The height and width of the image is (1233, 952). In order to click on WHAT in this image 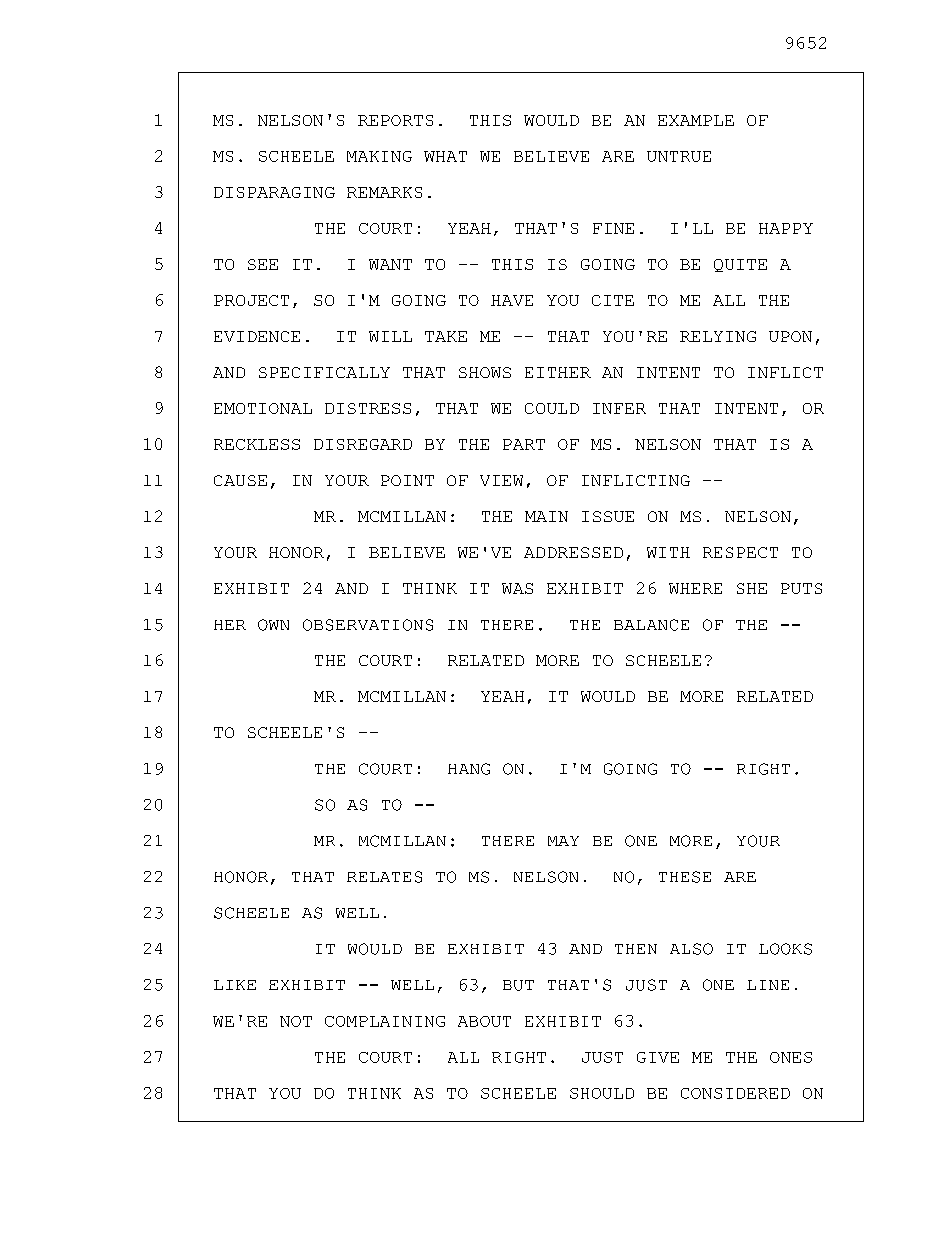, I will do `click(445, 156)`.
